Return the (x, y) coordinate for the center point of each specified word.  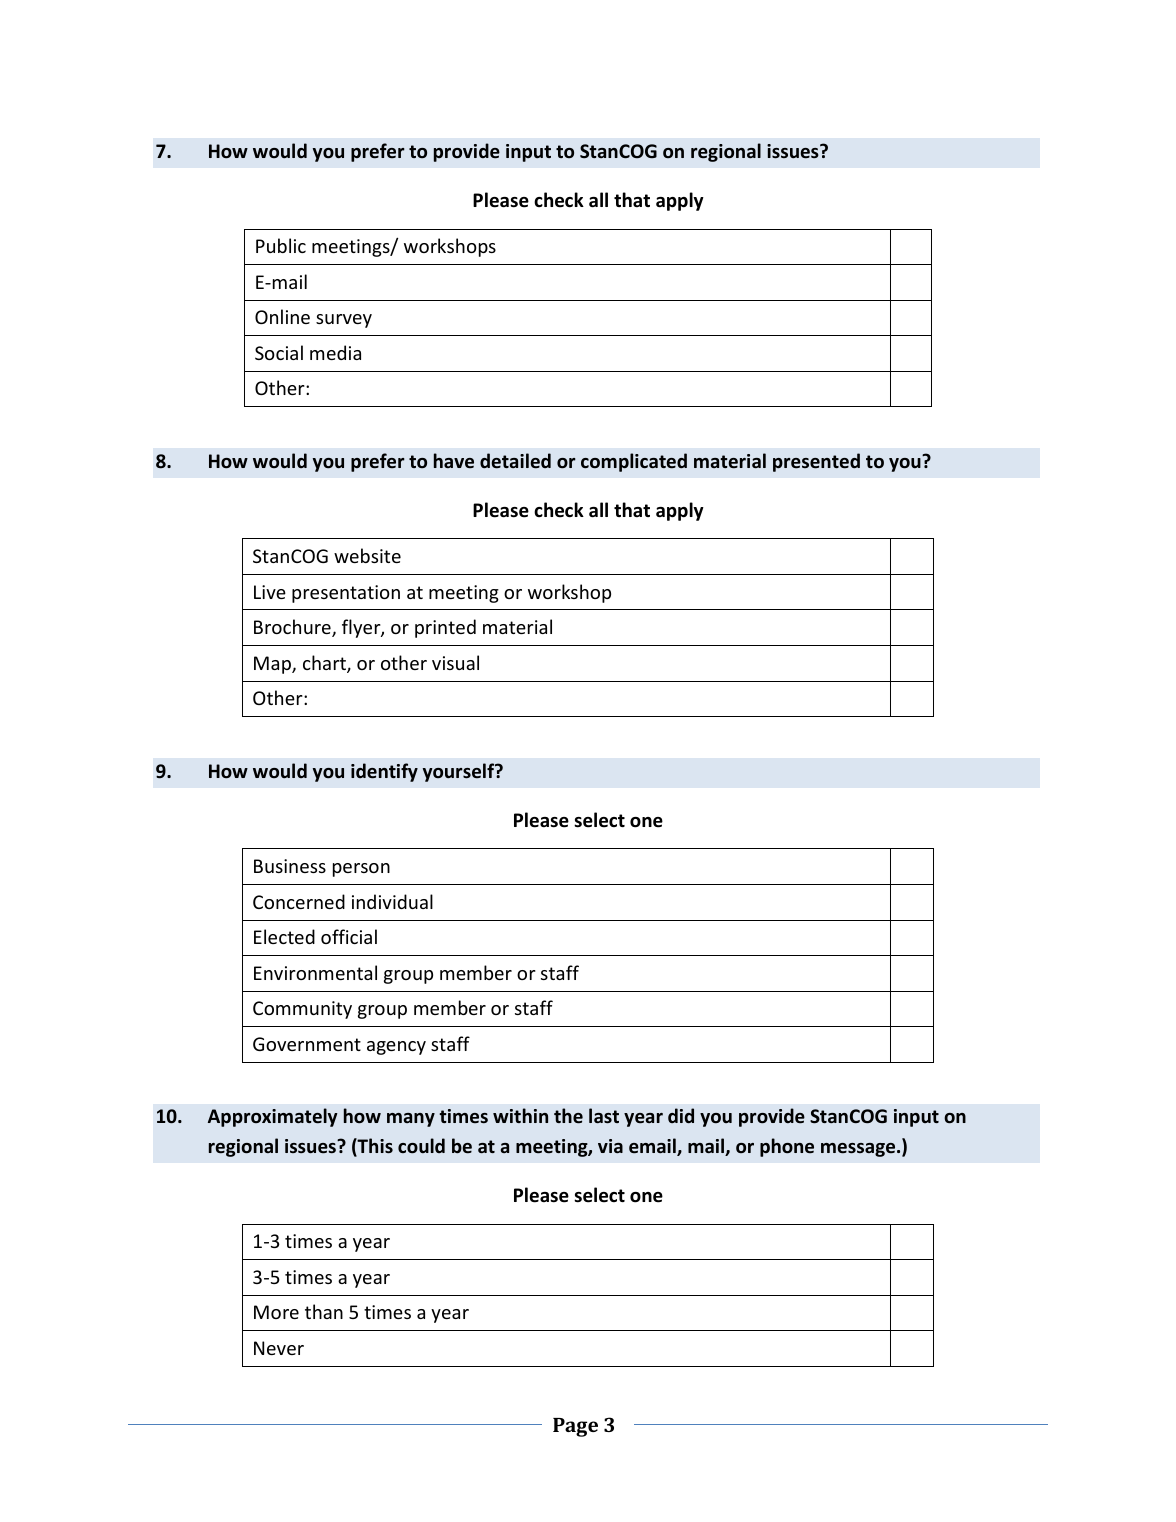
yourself (460, 772)
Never (279, 1348)
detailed (515, 461)
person (361, 870)
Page (575, 1427)
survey (344, 321)
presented (816, 462)
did (681, 1115)
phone (787, 1147)
